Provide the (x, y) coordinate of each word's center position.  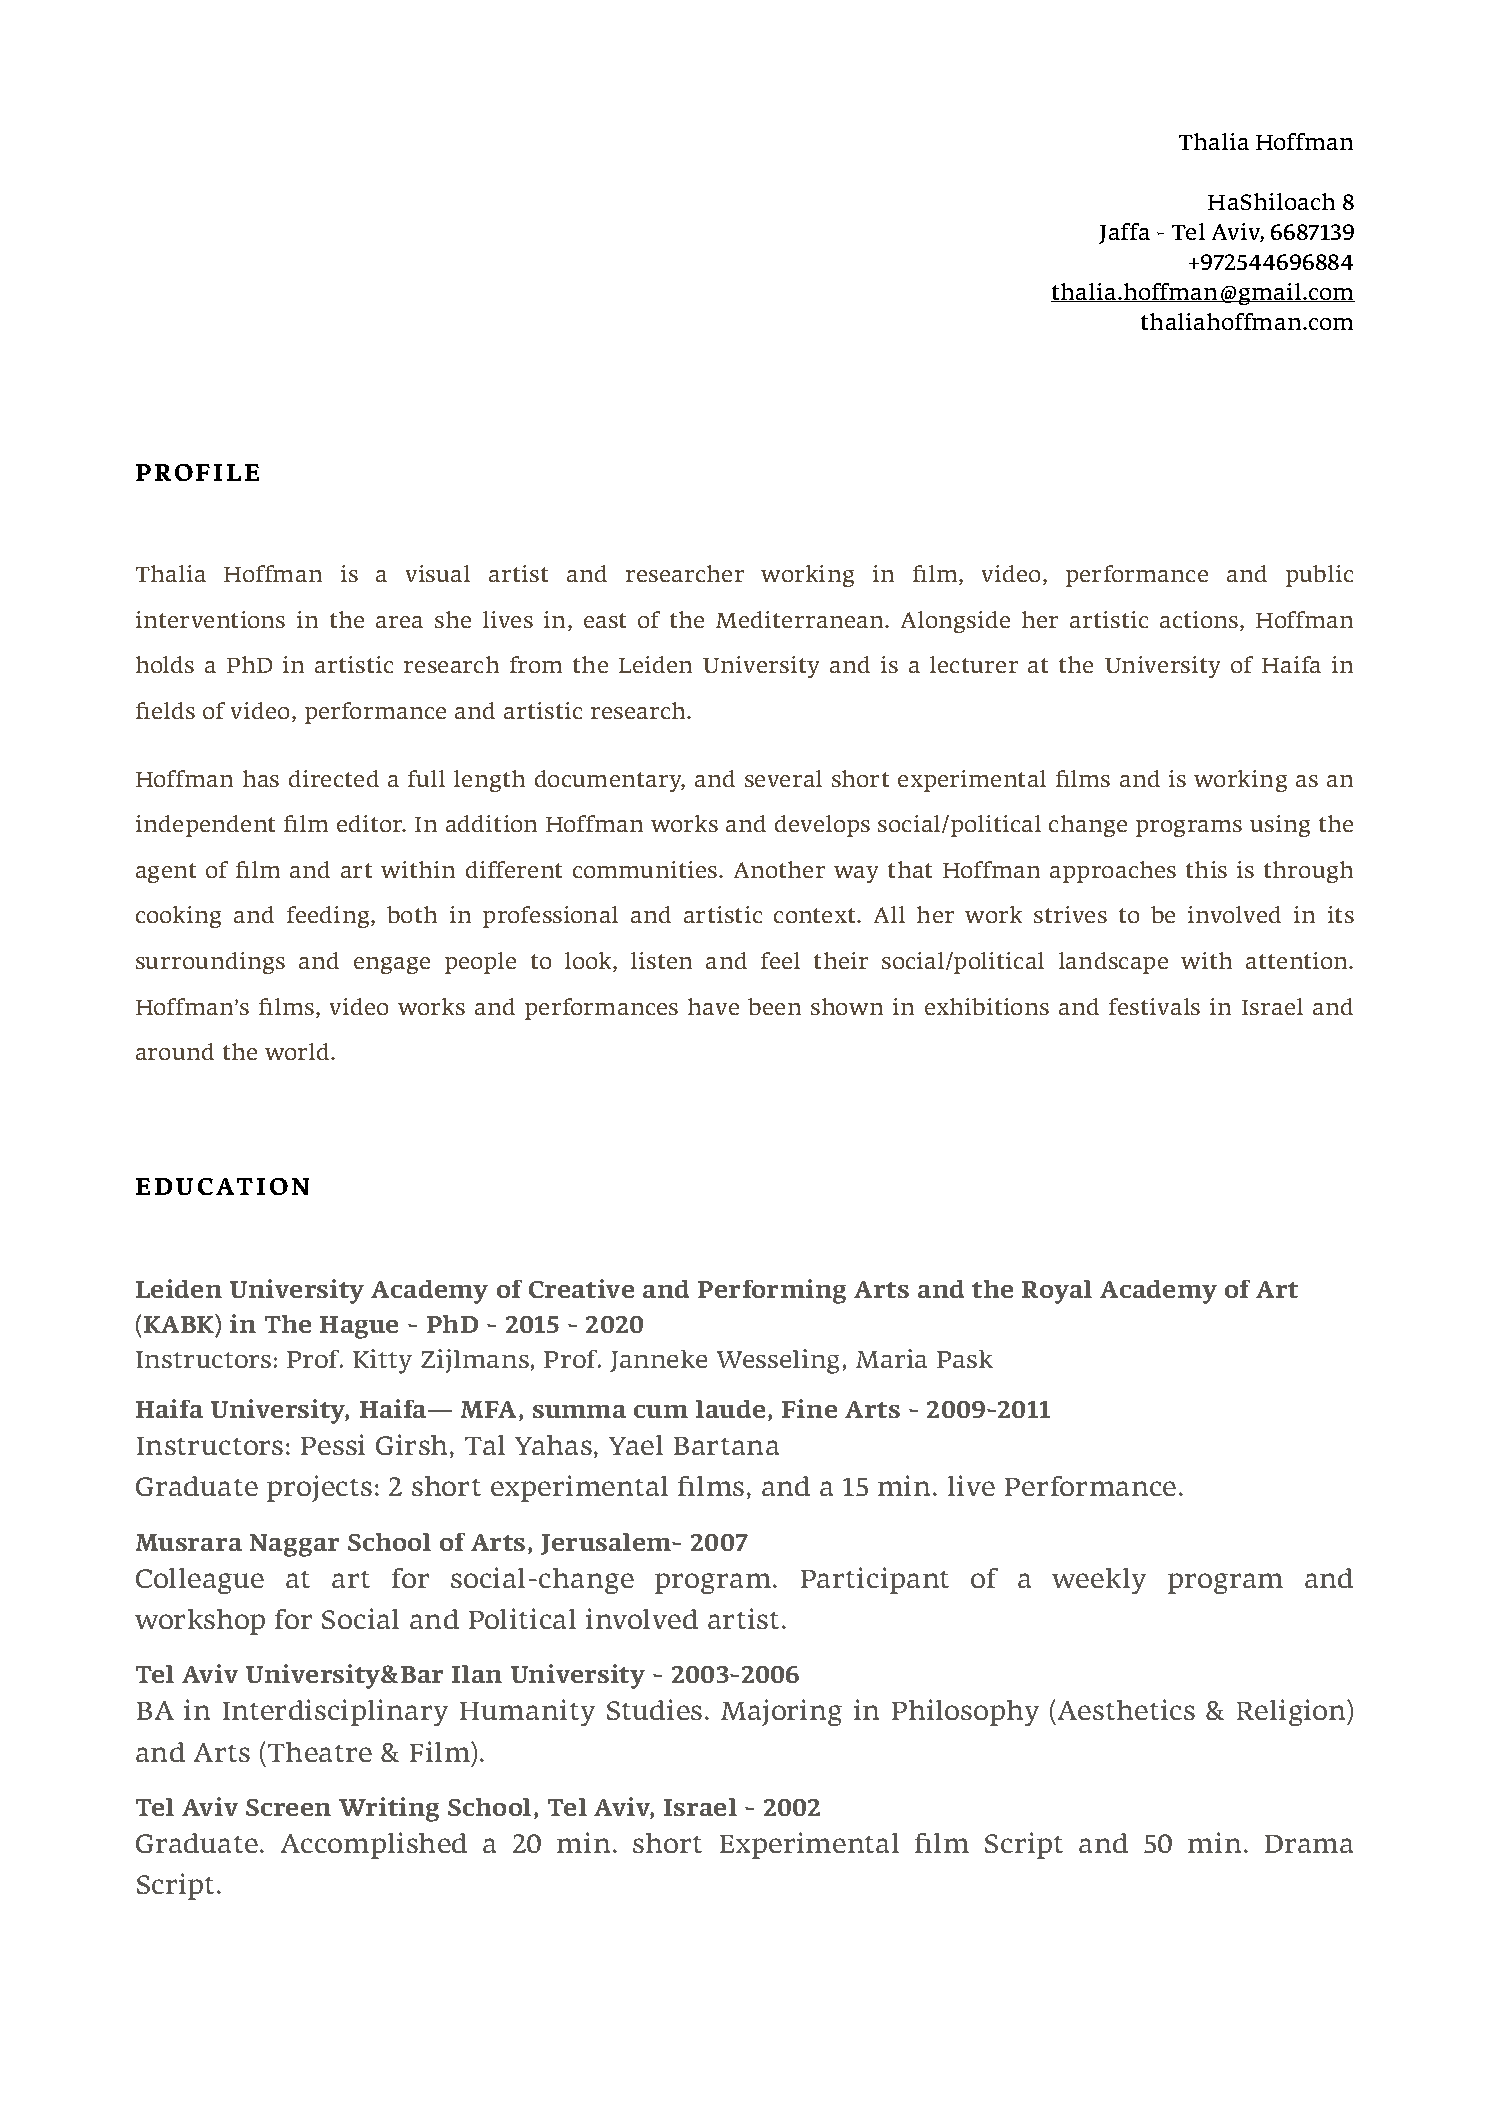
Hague (359, 1327)
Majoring (781, 1712)
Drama (1309, 1844)
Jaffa (1124, 233)
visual (438, 573)
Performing (772, 1291)
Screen (288, 1807)
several (783, 778)
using (1280, 826)
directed (334, 778)
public (1319, 576)
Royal (1057, 1292)
